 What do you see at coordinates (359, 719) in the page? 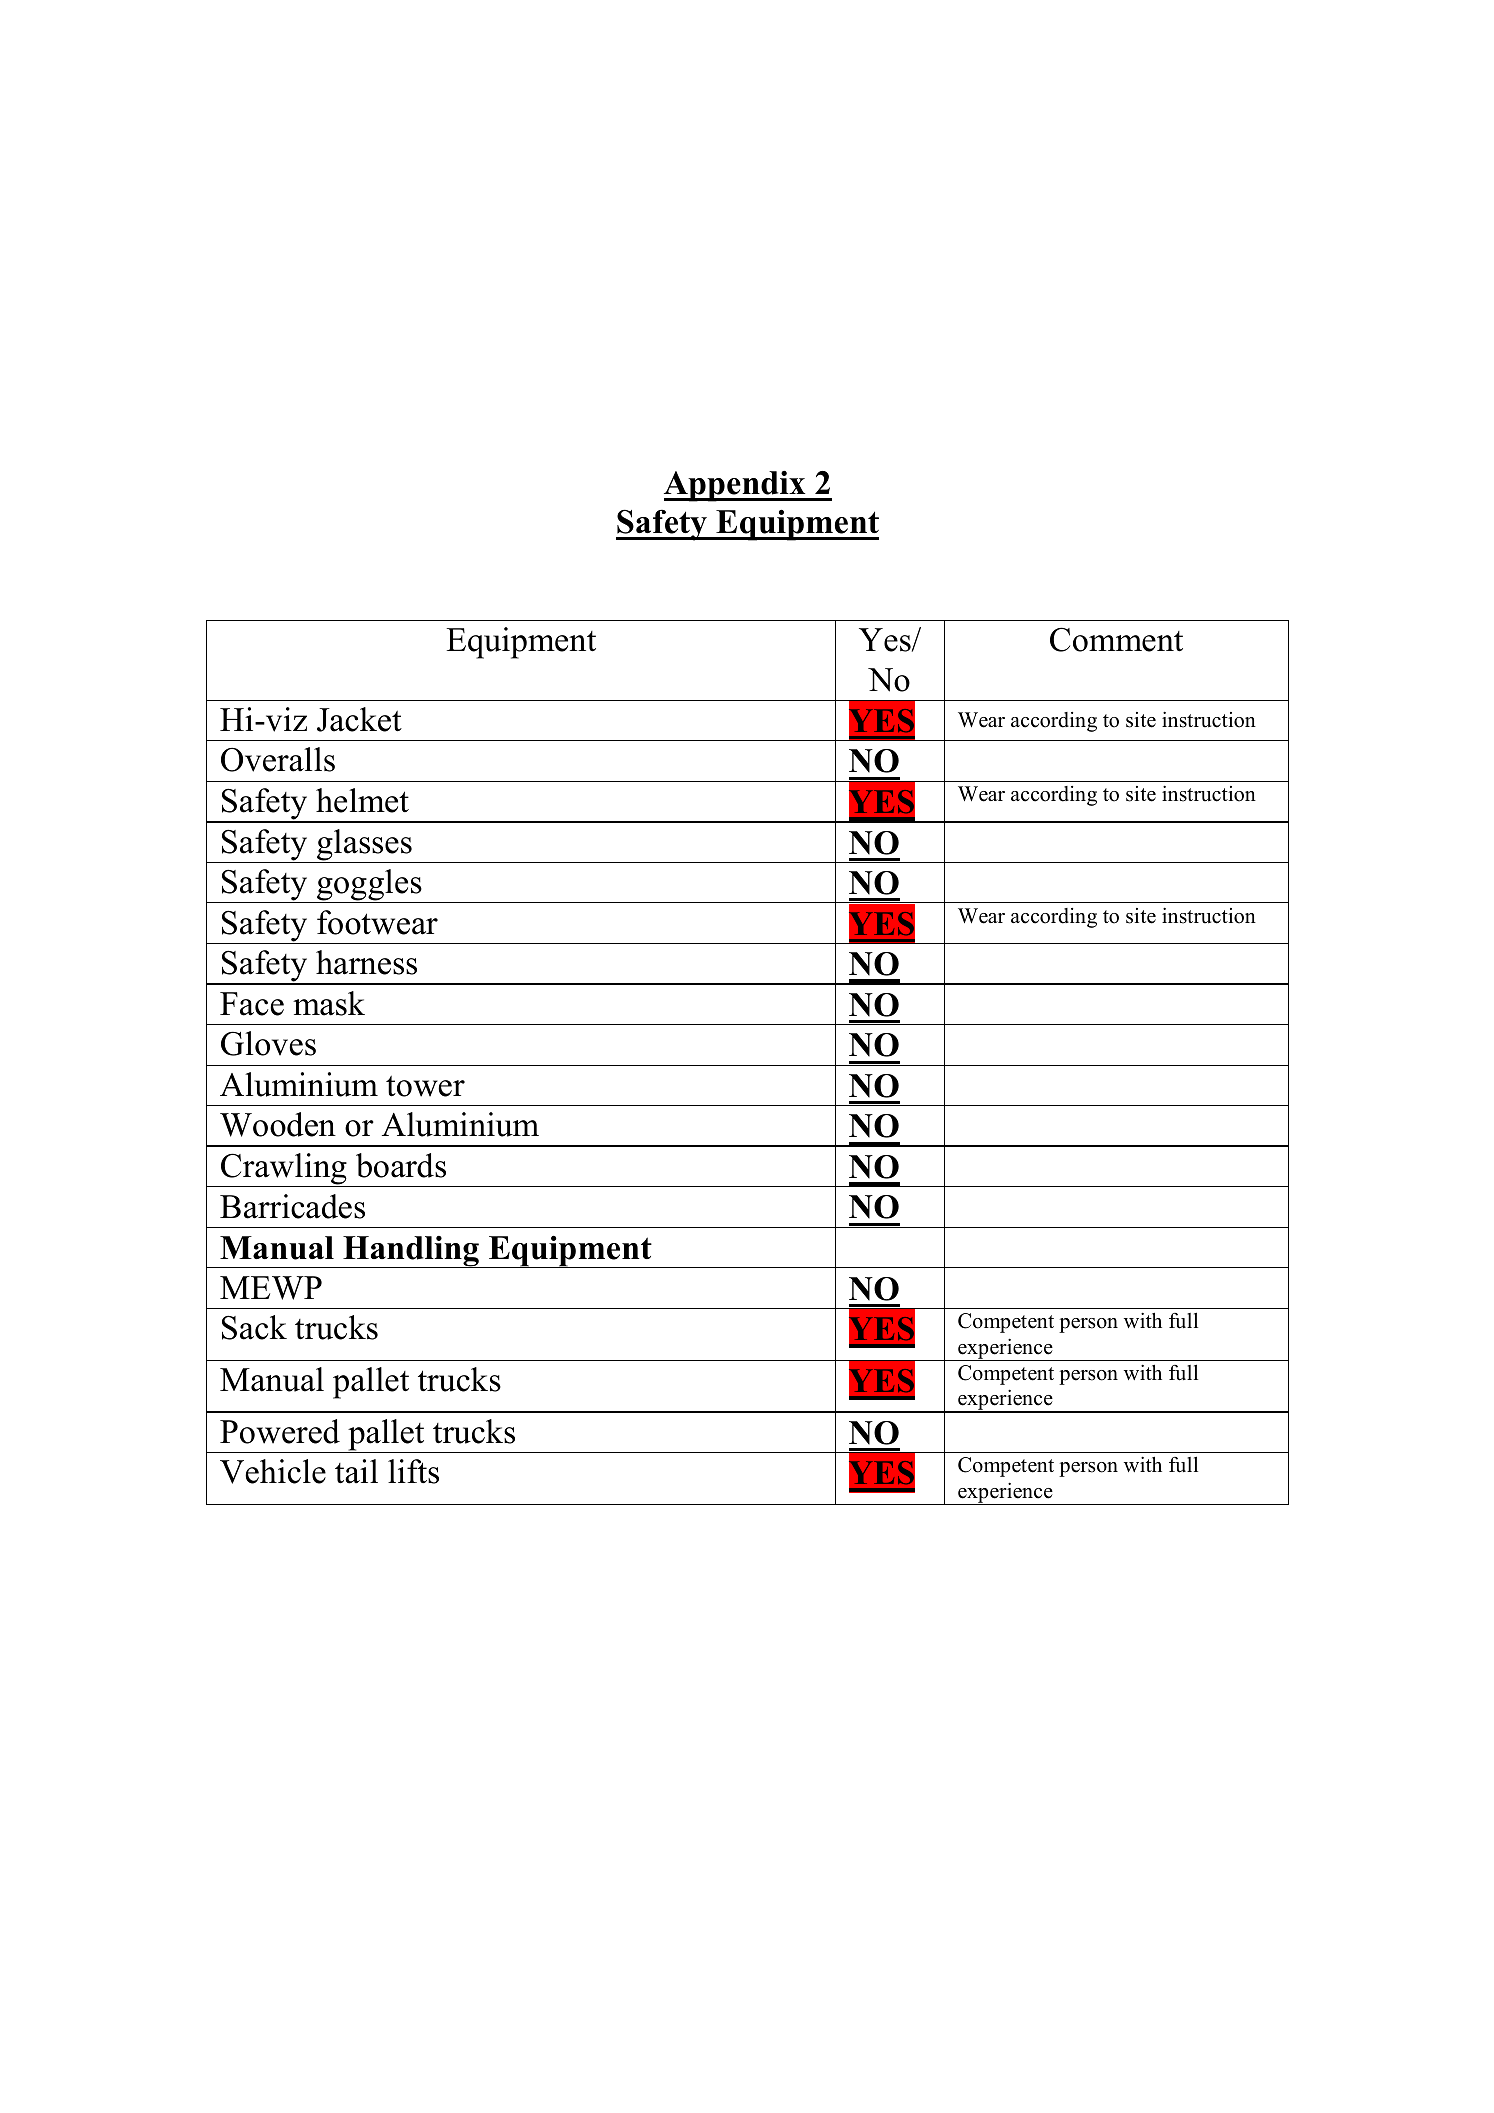
I see `Jacket` at bounding box center [359, 719].
